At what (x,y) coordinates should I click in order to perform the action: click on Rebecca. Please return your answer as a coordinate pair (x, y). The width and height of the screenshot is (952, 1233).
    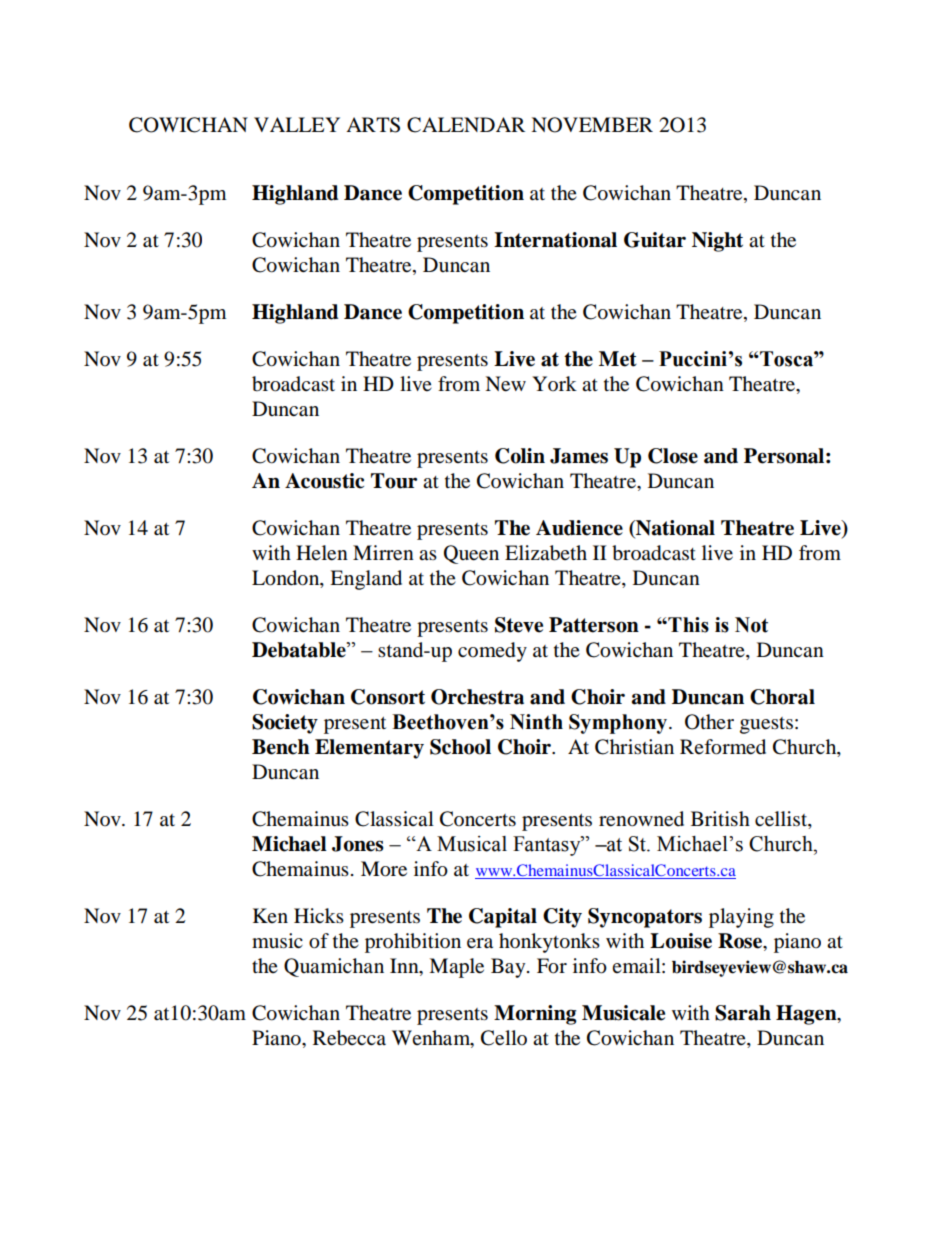
    Looking at the image, I should click on (349, 1038).
